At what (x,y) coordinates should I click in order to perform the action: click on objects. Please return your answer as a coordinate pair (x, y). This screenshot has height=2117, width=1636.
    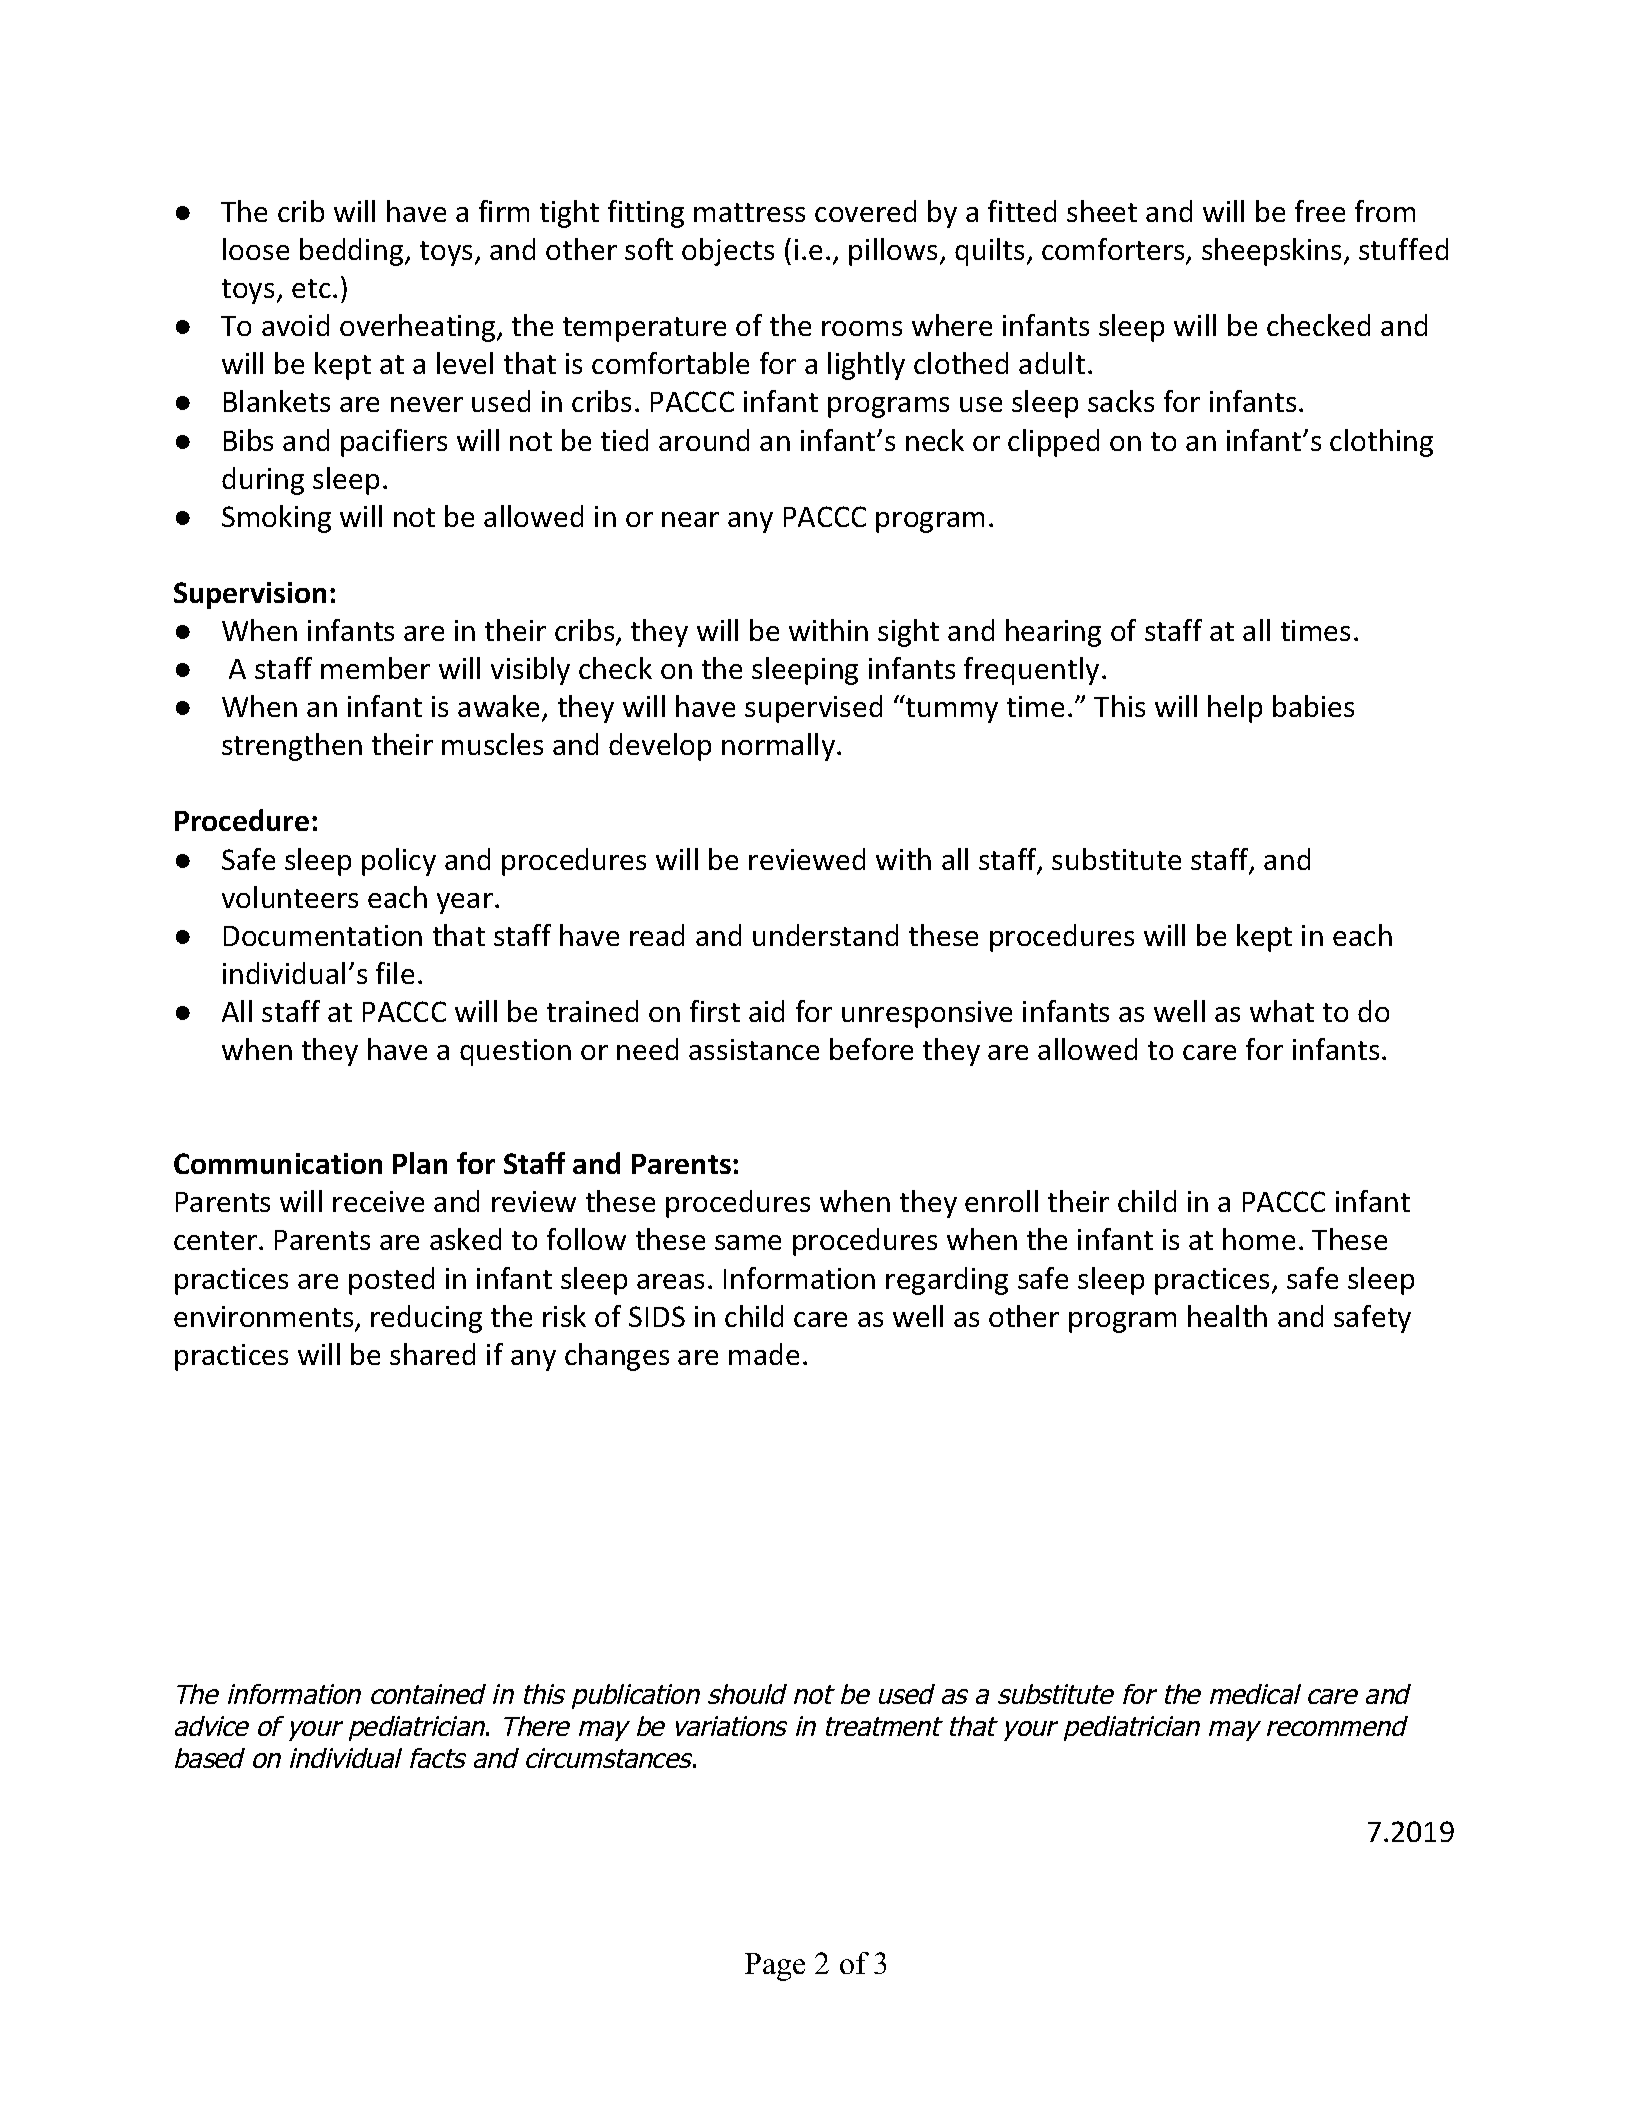
    Looking at the image, I should click on (728, 252).
